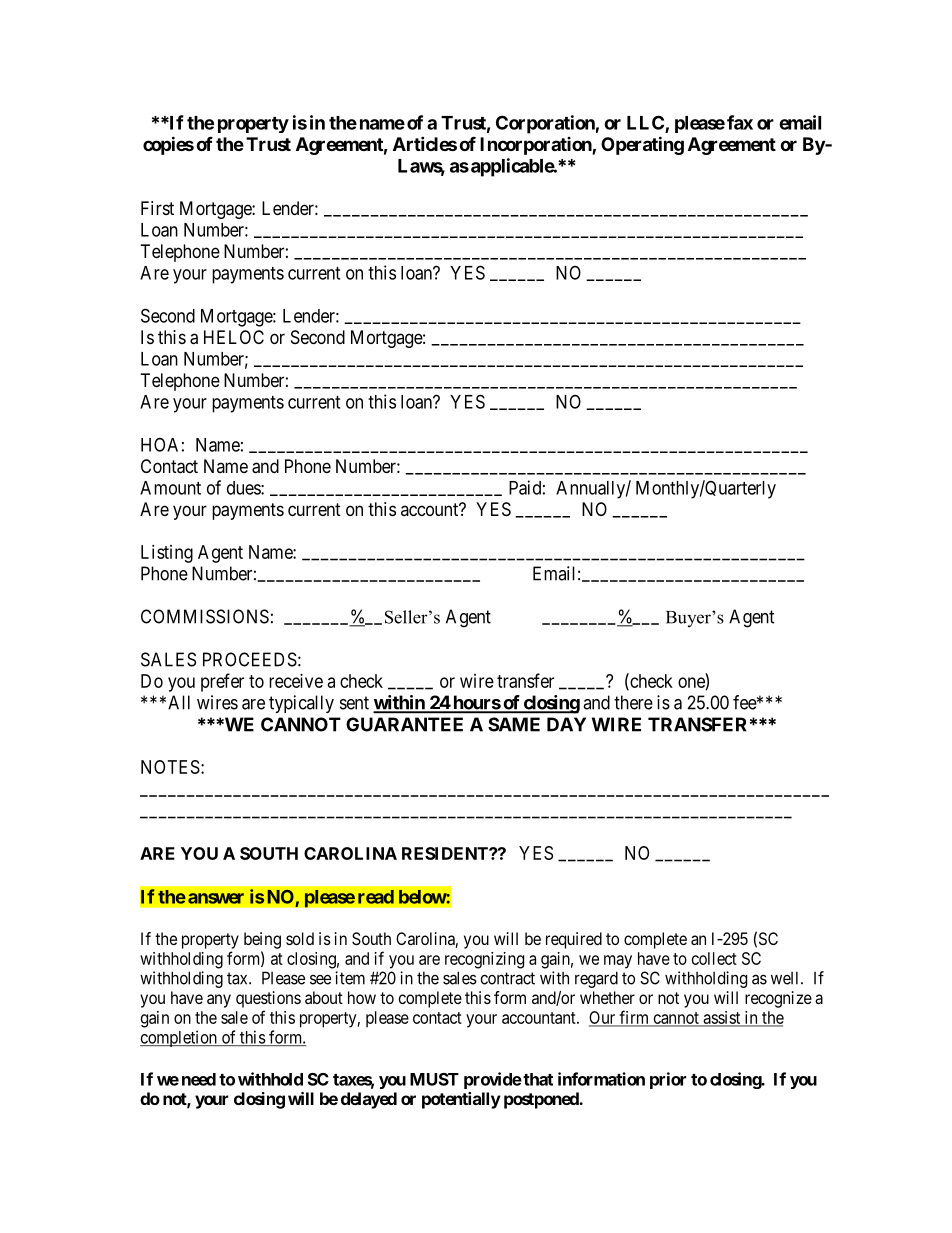 The width and height of the page is (952, 1233). What do you see at coordinates (566, 724) in the page?
I see `DAY` at bounding box center [566, 724].
